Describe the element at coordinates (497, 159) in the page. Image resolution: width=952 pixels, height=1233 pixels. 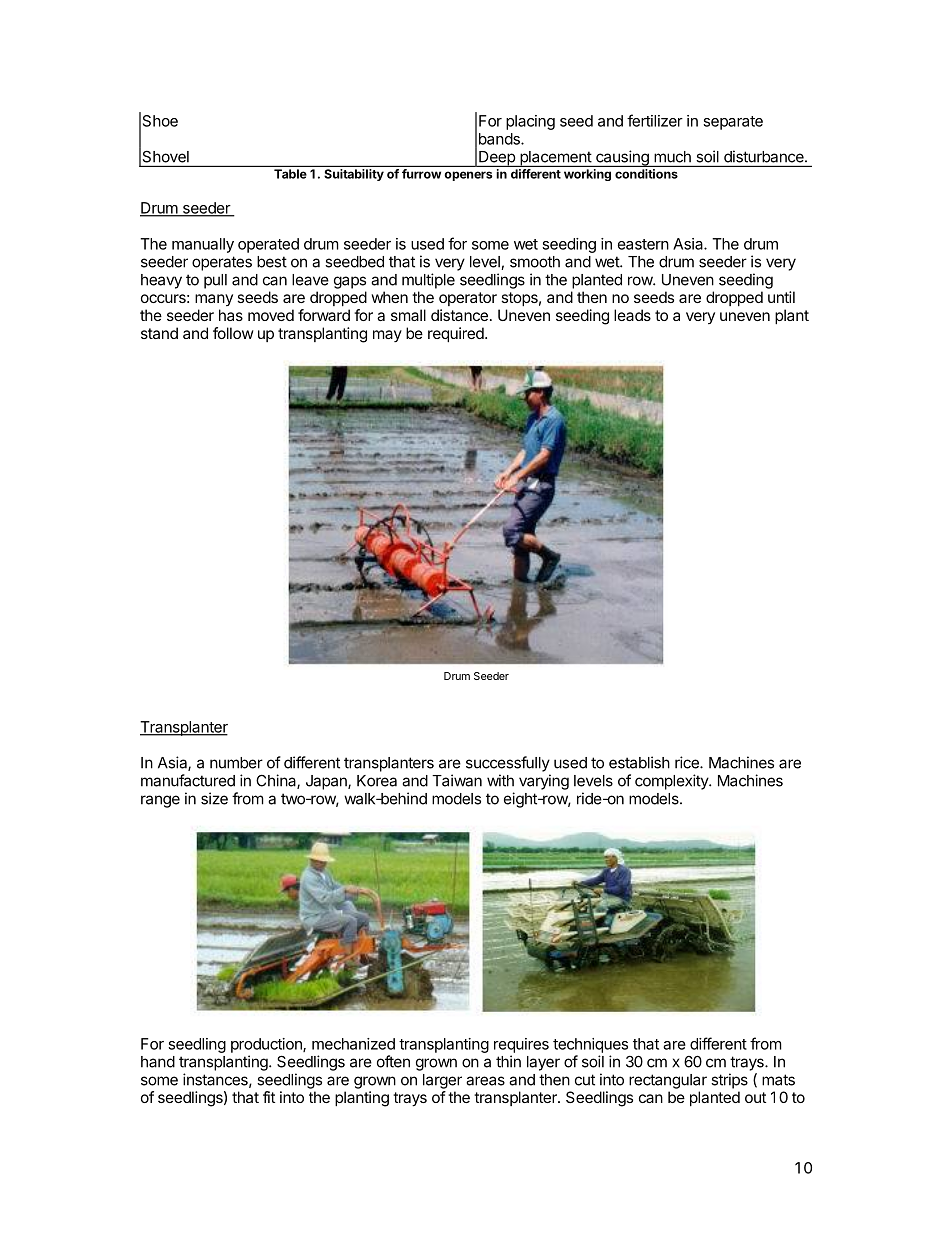
I see `Deep` at that location.
